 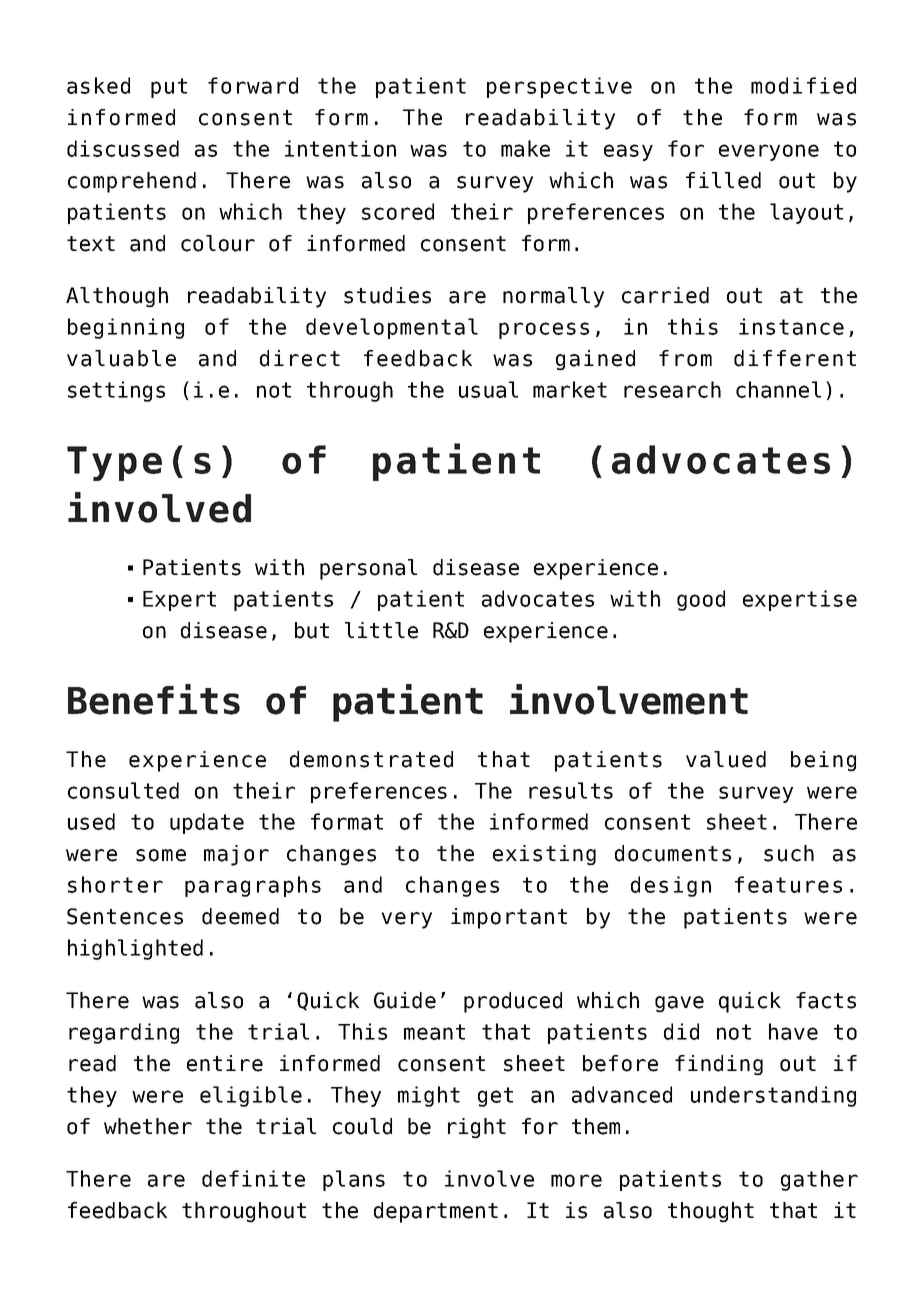 What do you see at coordinates (154, 699) in the page?
I see `Benefits` at bounding box center [154, 699].
